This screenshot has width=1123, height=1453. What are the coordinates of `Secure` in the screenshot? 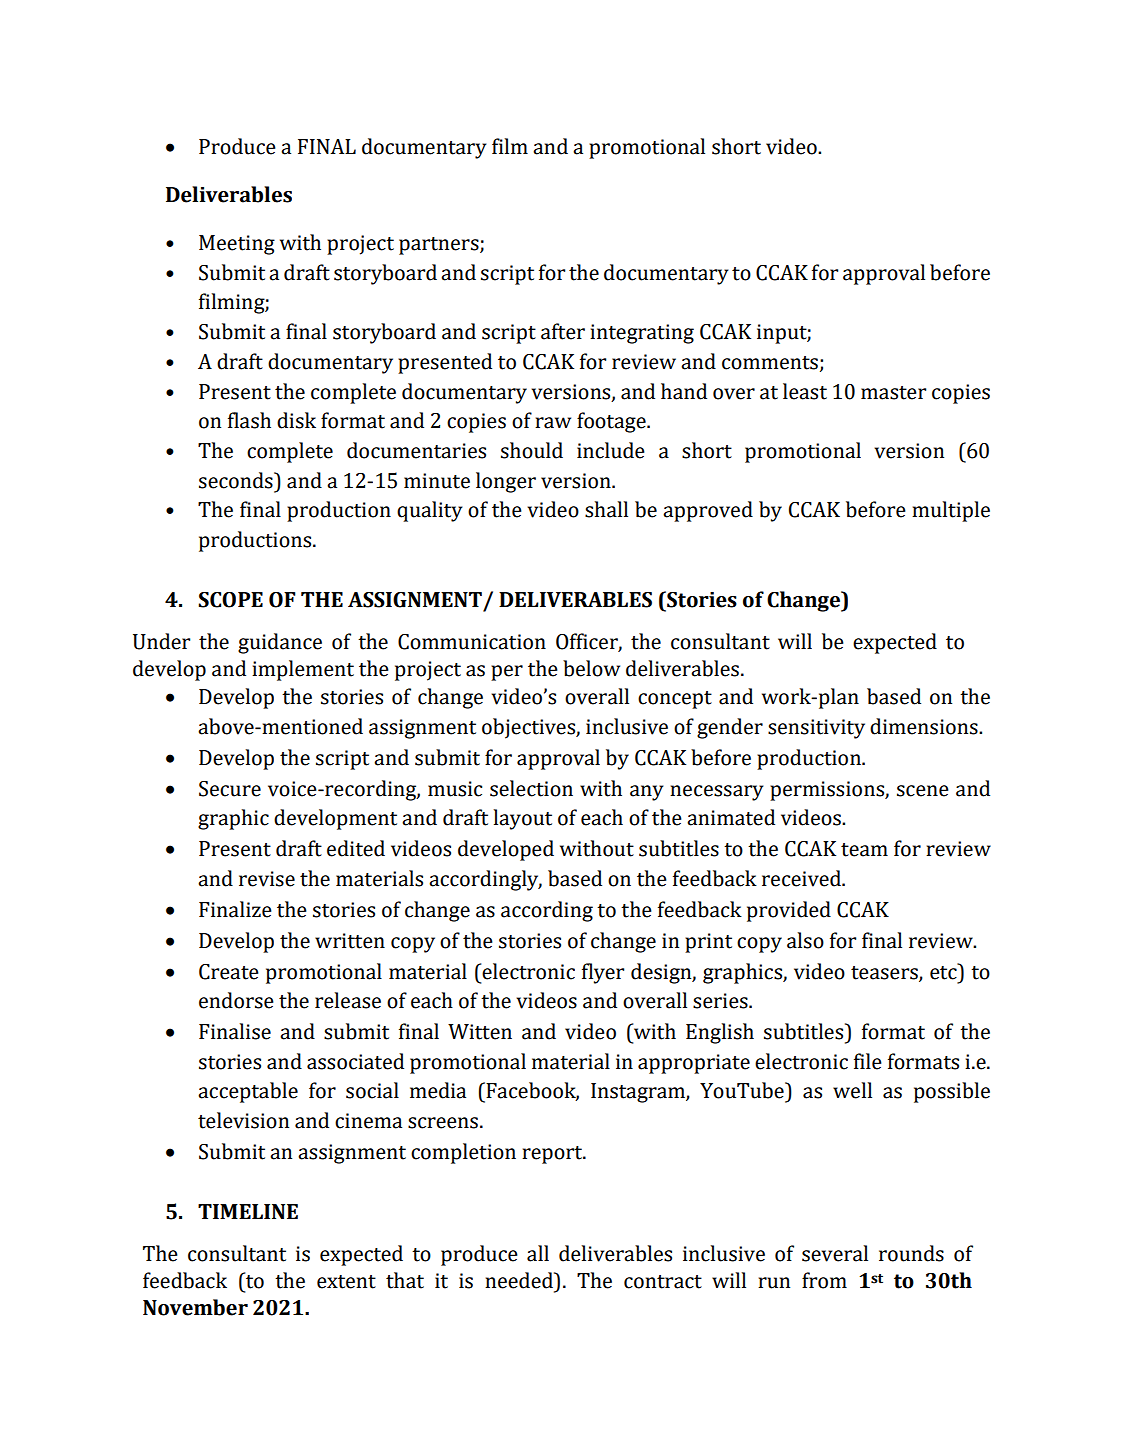 It's located at (230, 789).
